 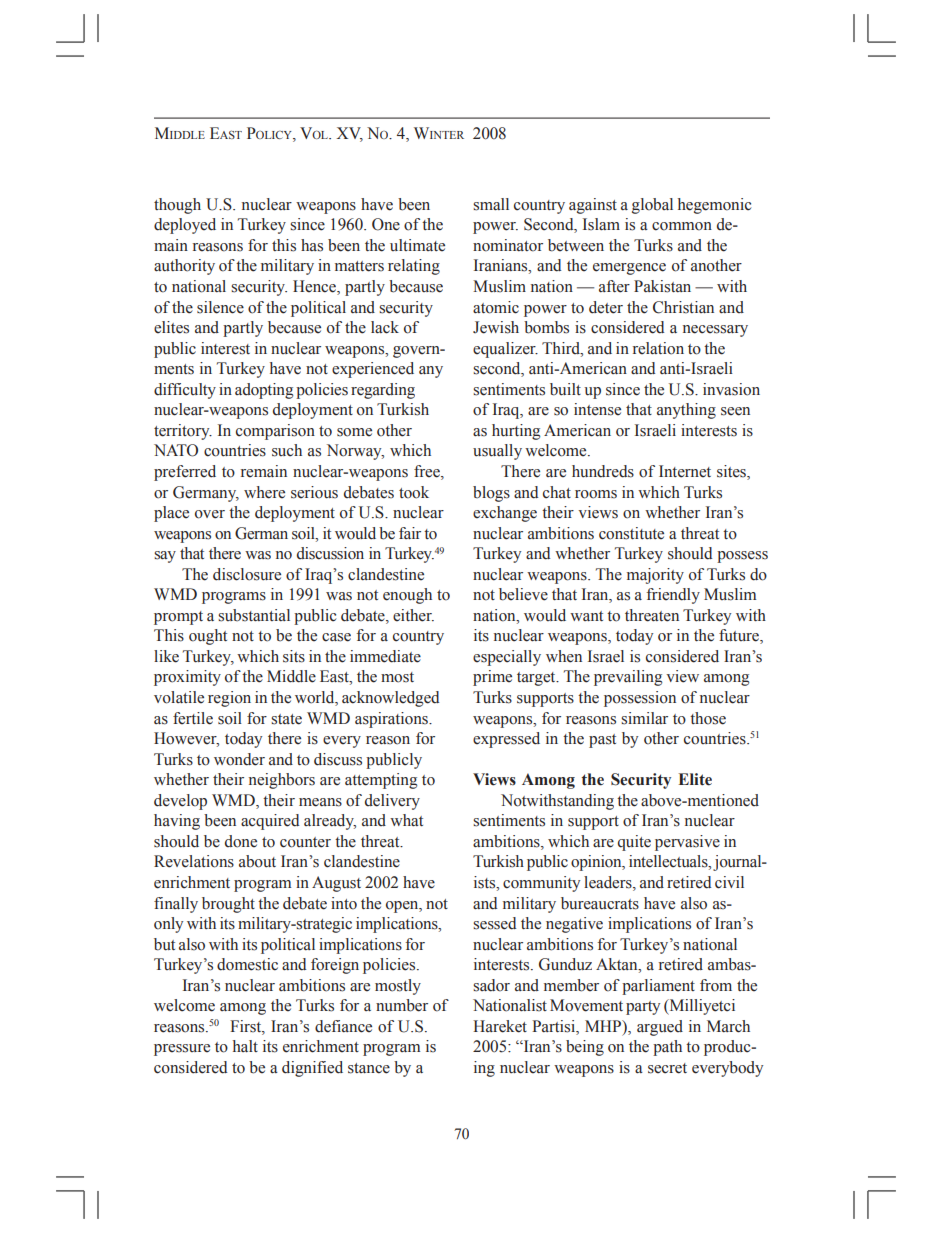 I want to click on comparison, so click(x=275, y=432).
